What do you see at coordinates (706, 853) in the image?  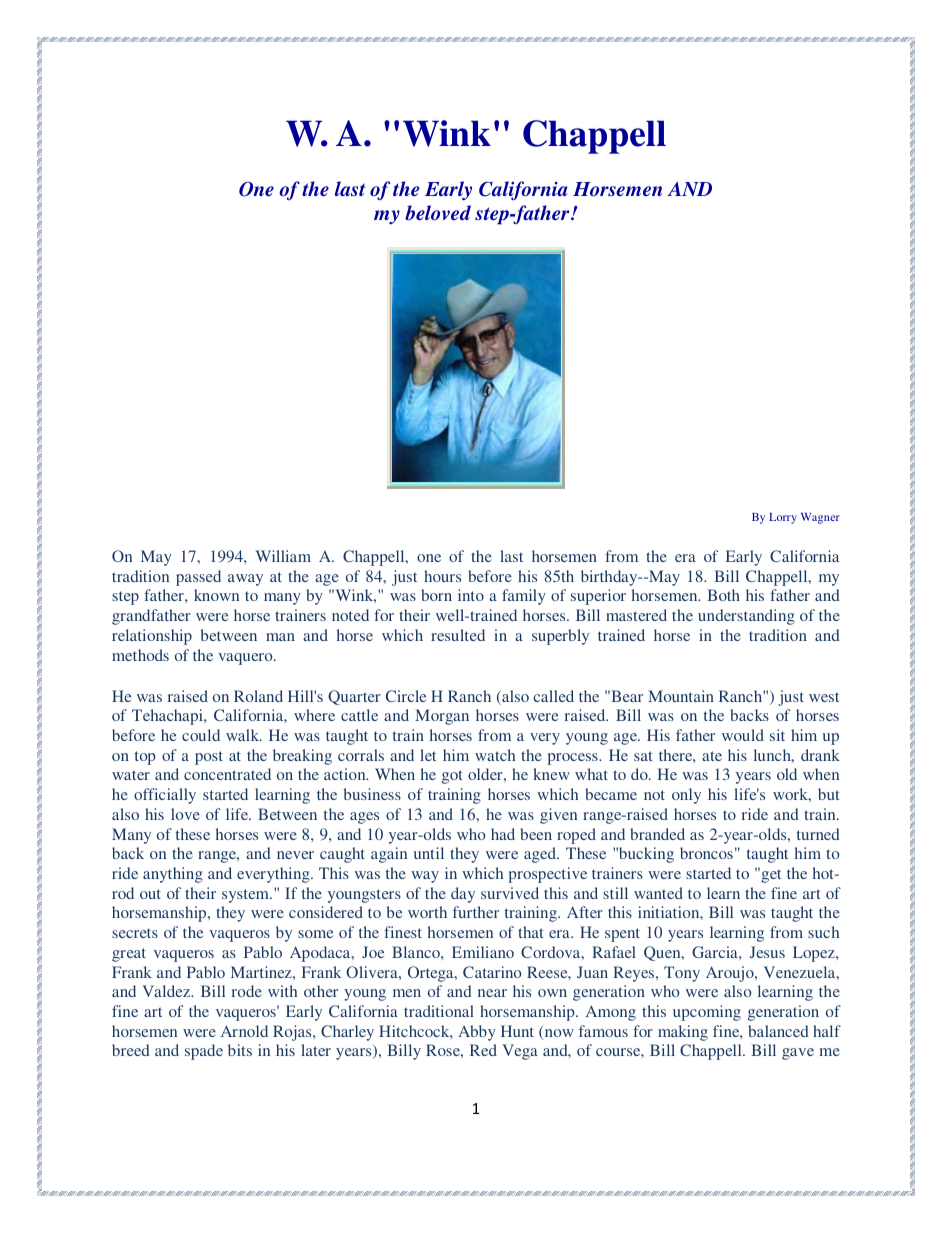 I see `broncos` at bounding box center [706, 853].
